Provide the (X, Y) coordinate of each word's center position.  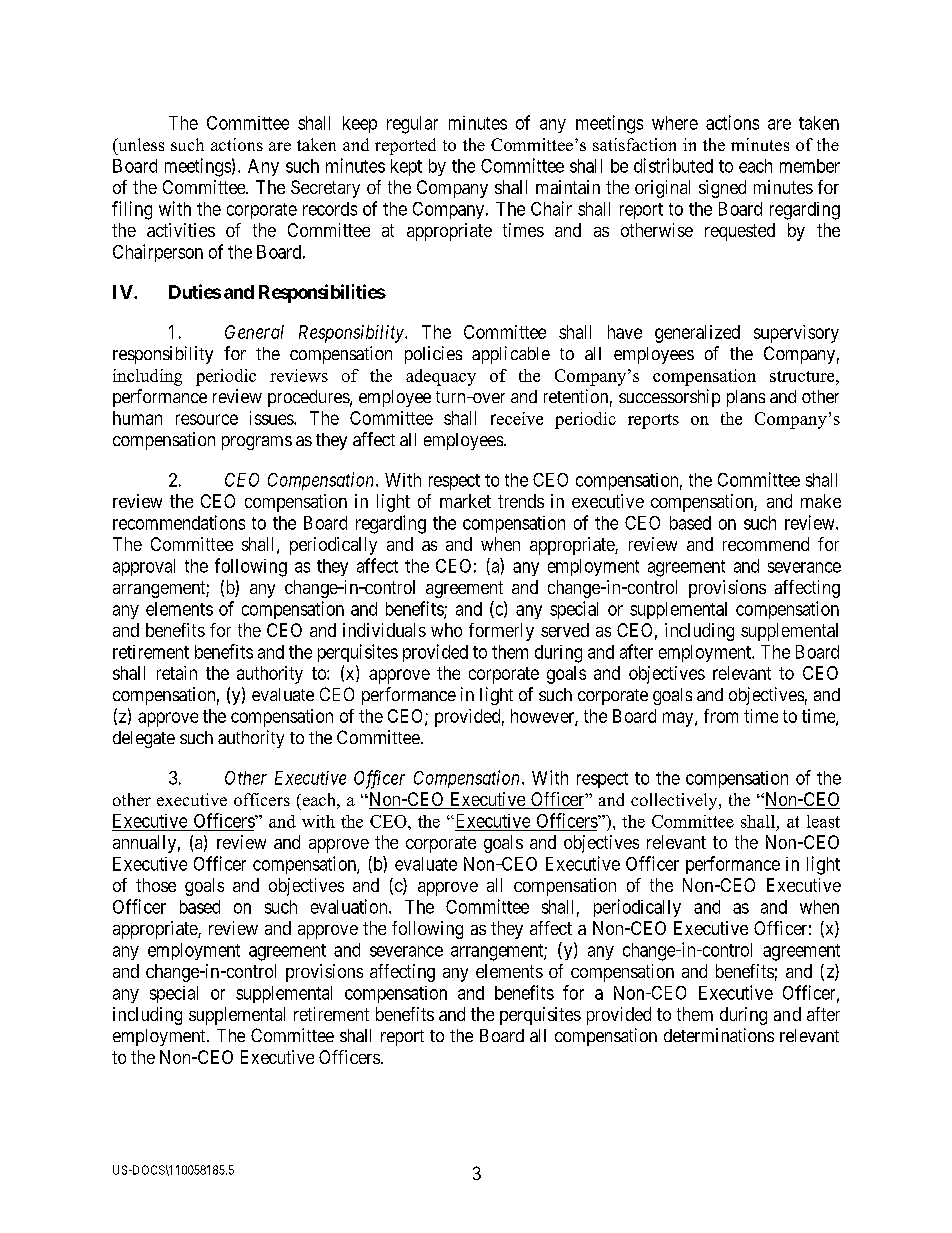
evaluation (350, 906)
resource (207, 419)
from (721, 716)
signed (722, 189)
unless (140, 144)
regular (412, 125)
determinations (719, 1035)
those (156, 885)
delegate (144, 739)
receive (517, 418)
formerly (501, 632)
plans (746, 398)
